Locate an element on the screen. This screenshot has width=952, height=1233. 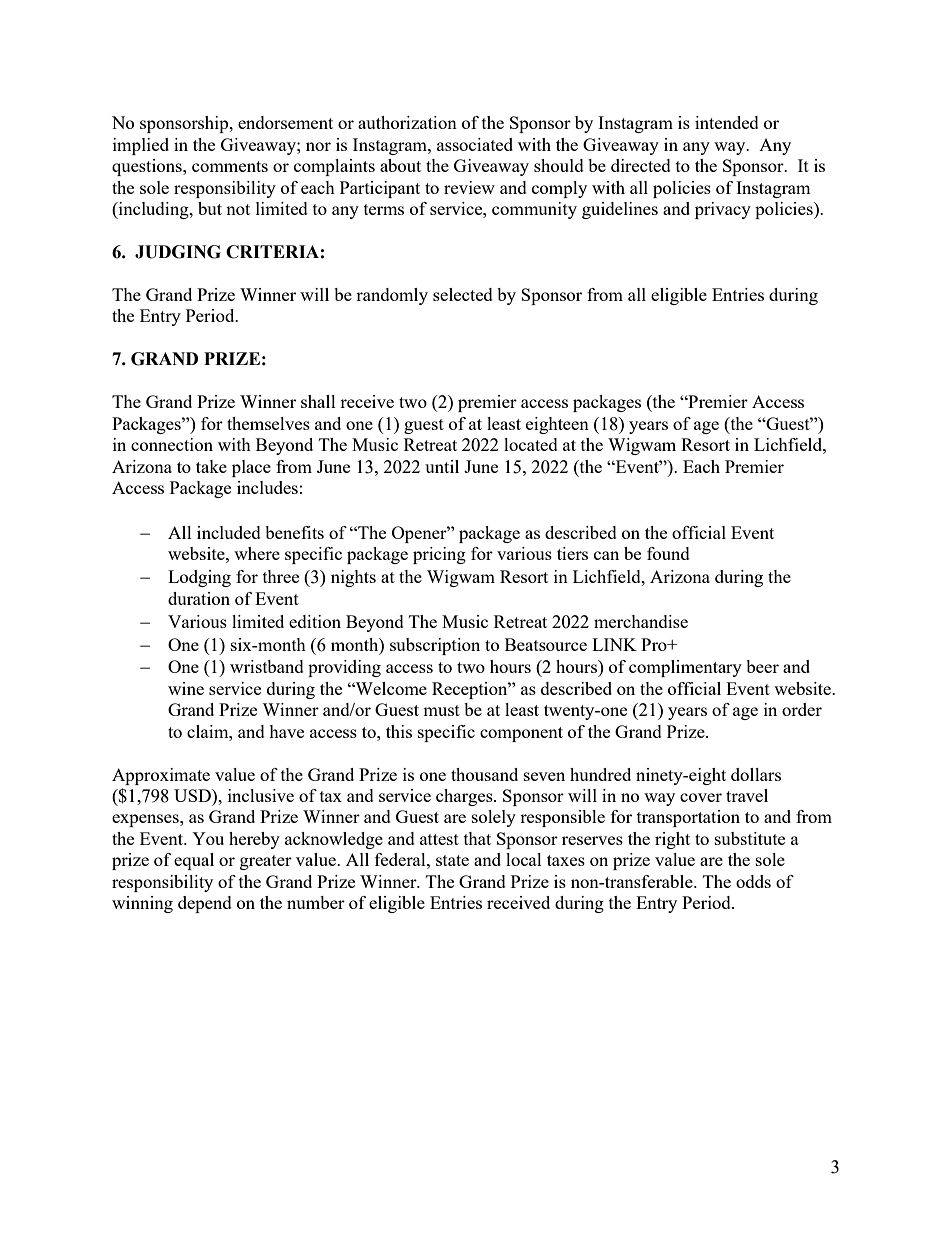
privacy is located at coordinates (723, 210).
